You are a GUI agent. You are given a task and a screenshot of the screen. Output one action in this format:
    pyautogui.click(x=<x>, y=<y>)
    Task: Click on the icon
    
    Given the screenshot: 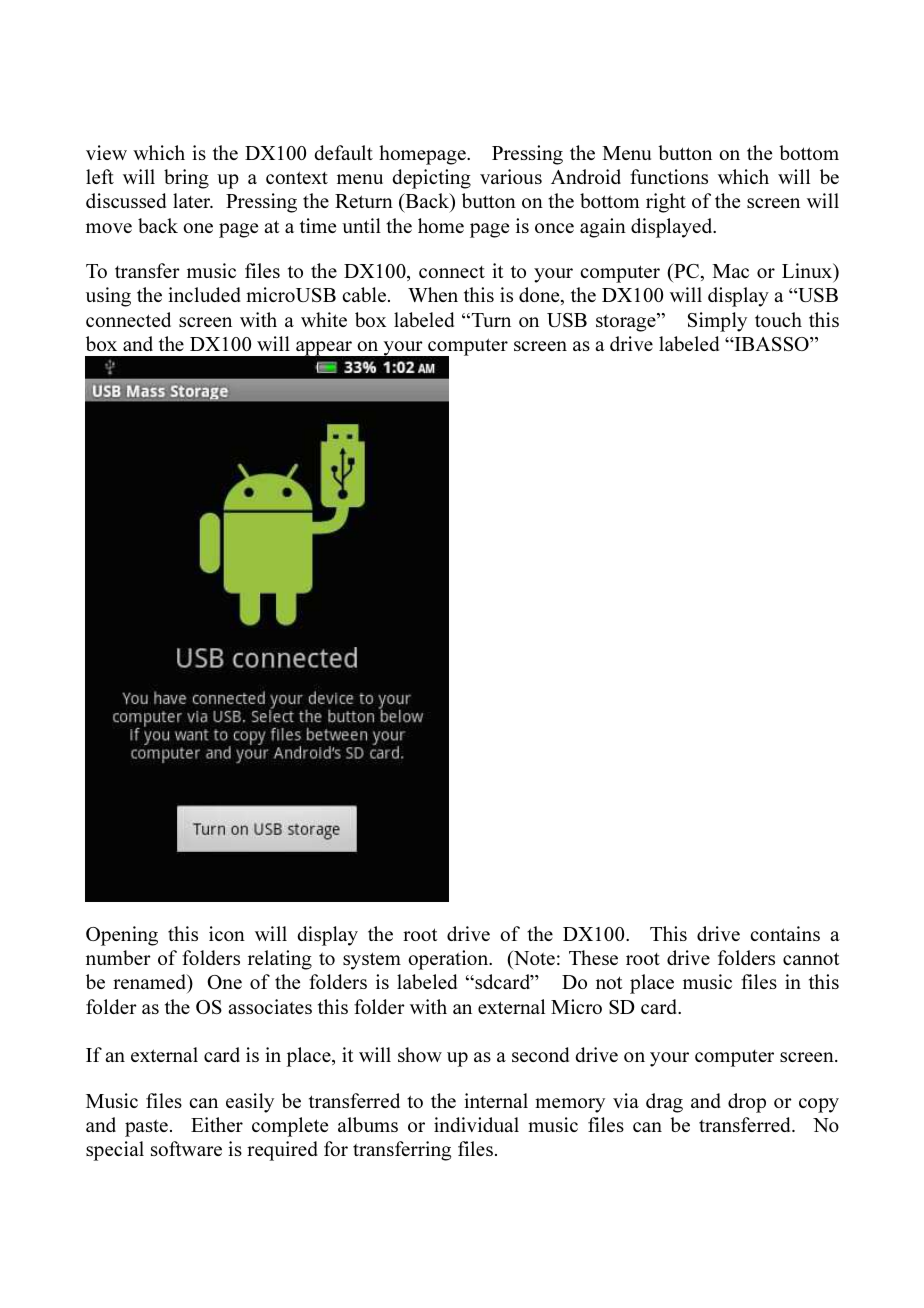 What is the action you would take?
    pyautogui.click(x=227, y=933)
